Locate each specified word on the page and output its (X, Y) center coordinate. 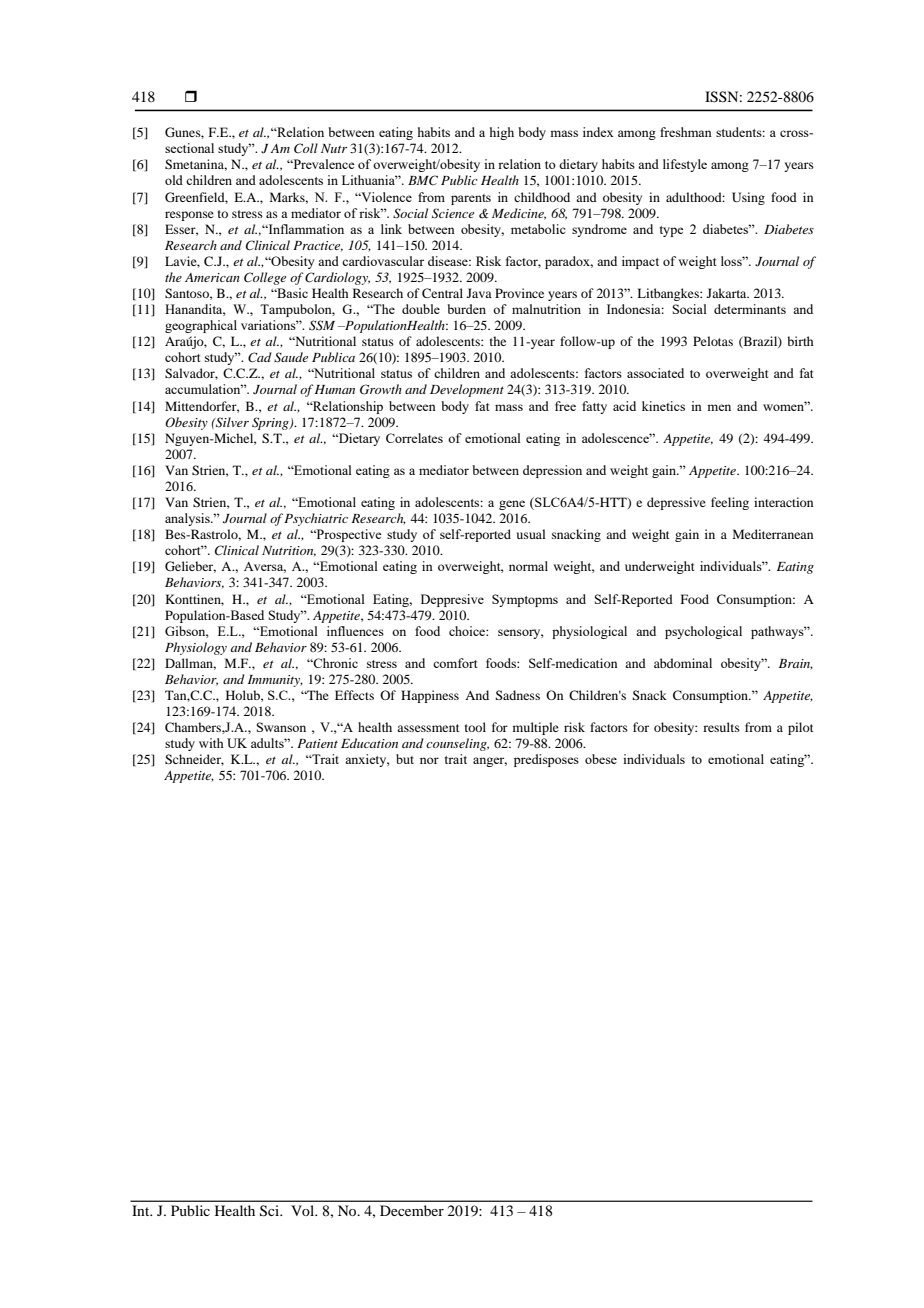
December (412, 1210)
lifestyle (685, 165)
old (174, 180)
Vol (304, 1210)
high (502, 133)
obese (601, 759)
